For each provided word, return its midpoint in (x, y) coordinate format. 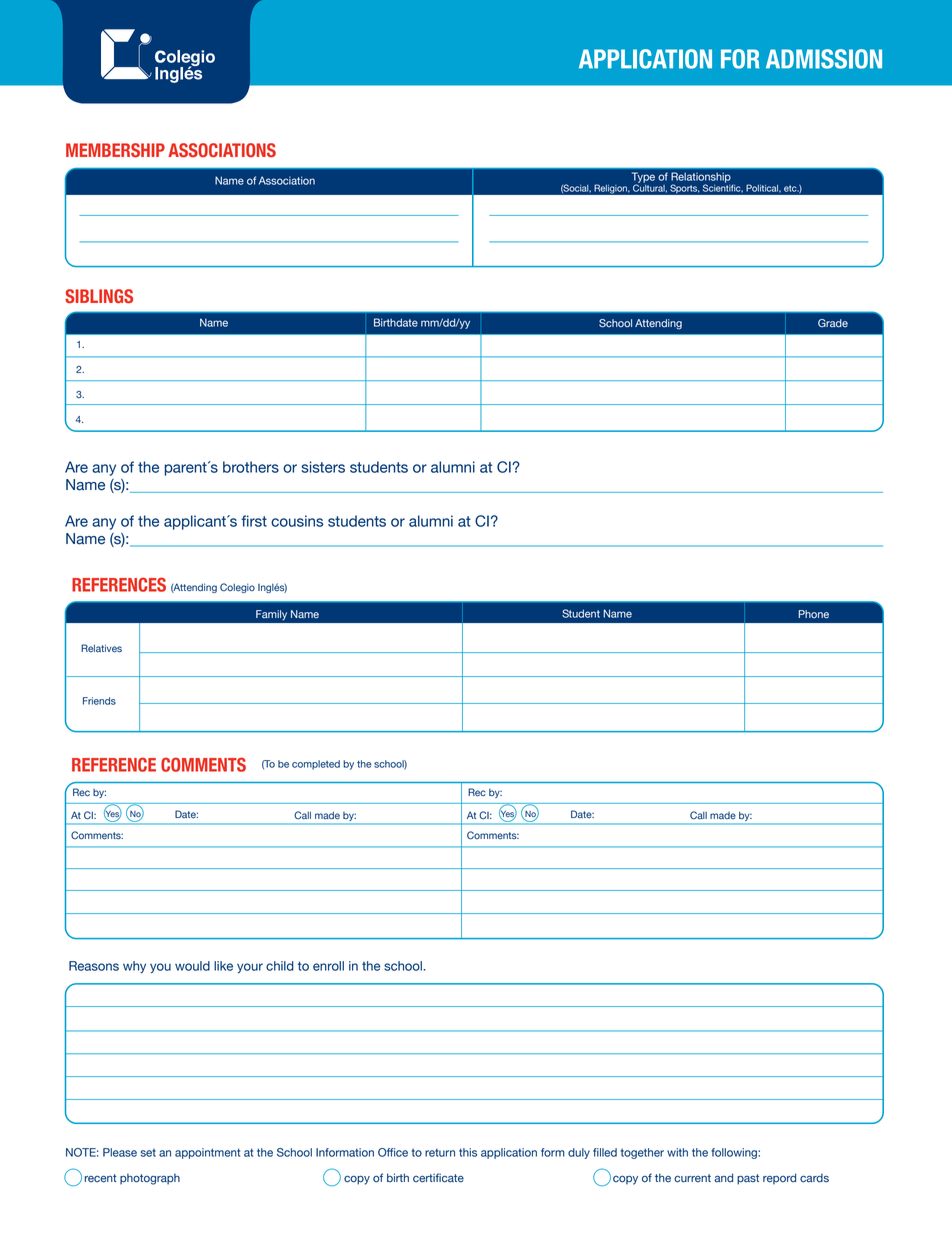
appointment (207, 1153)
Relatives (101, 648)
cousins (297, 521)
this (468, 1152)
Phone (814, 614)
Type (643, 178)
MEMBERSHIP (115, 150)
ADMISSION (824, 59)
